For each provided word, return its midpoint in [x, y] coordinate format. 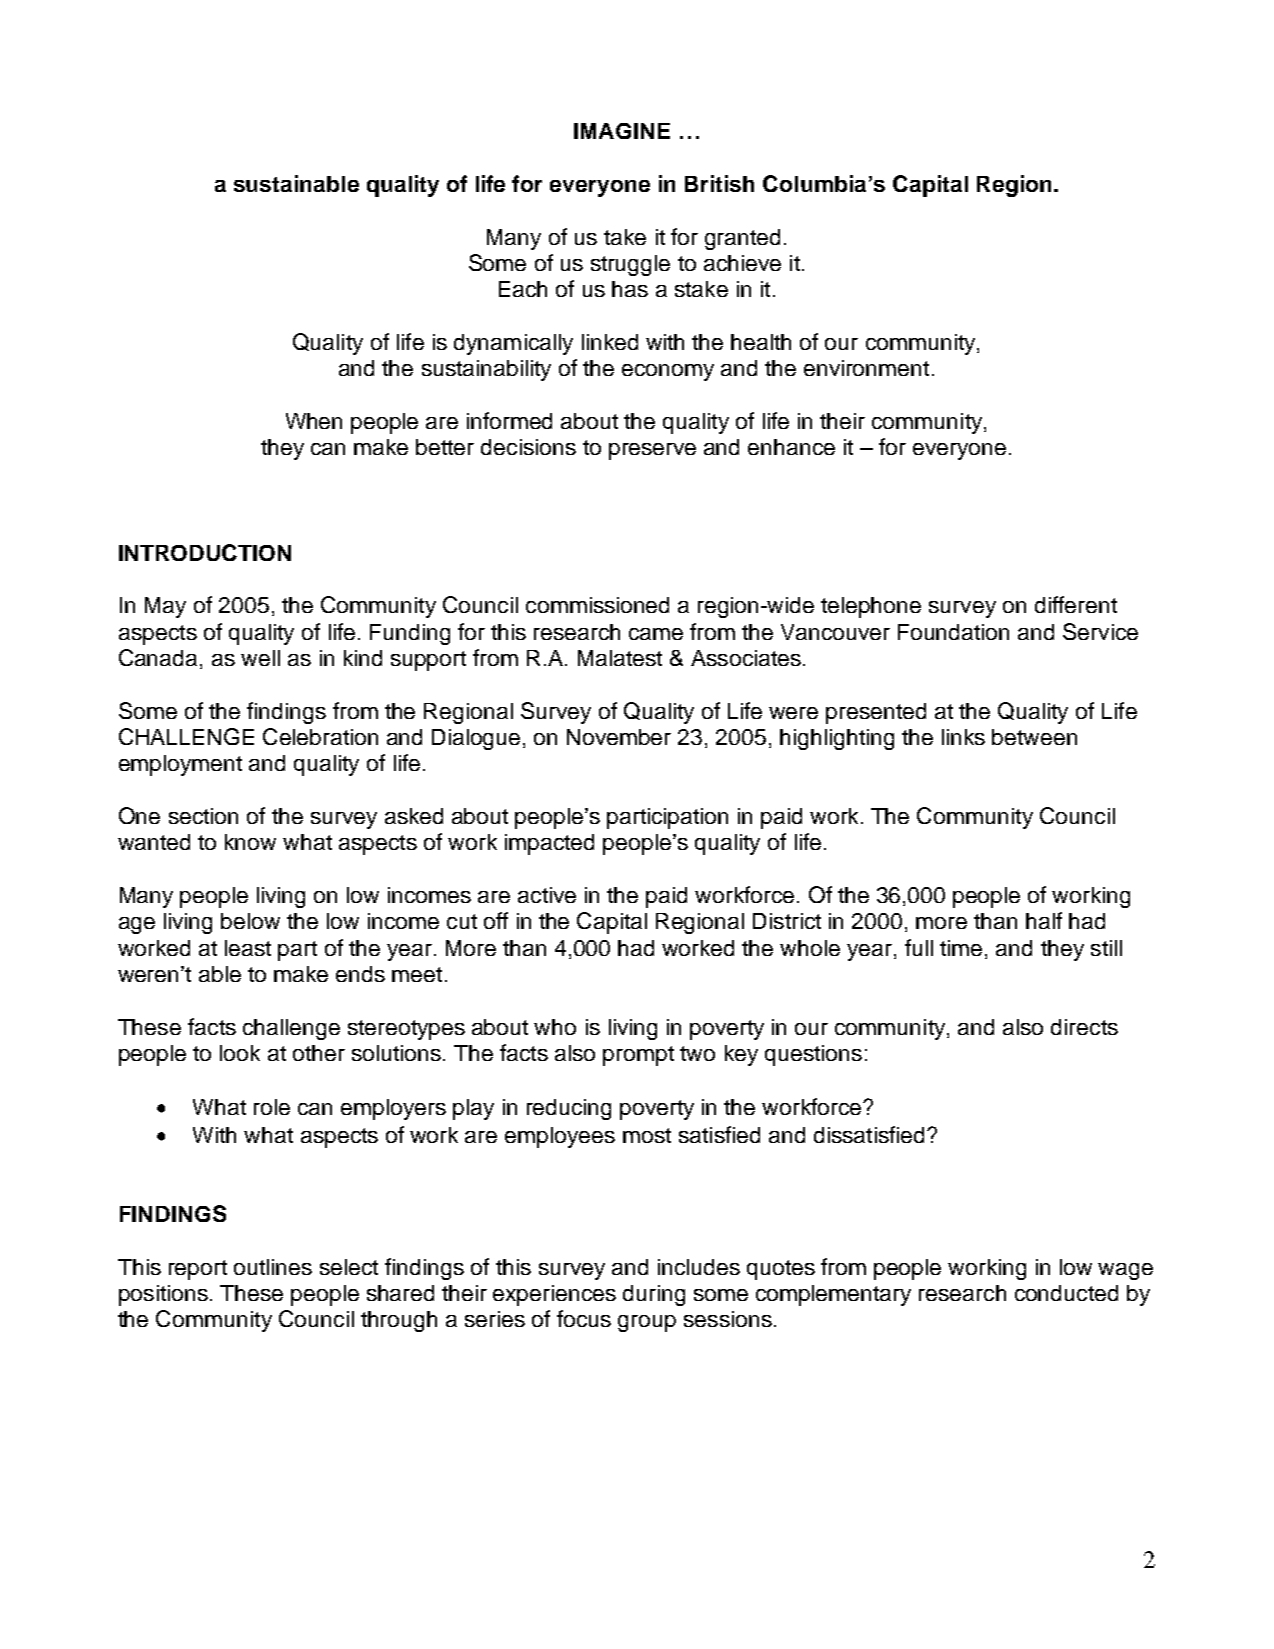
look [240, 1053]
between [1034, 737]
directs [1084, 1027]
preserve [652, 451]
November [619, 737]
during [654, 1295]
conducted [1066, 1293]
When [314, 421]
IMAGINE [622, 131]
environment [866, 368]
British [719, 183]
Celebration [320, 736]
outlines [273, 1267]
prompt [638, 1056]
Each [523, 289]
